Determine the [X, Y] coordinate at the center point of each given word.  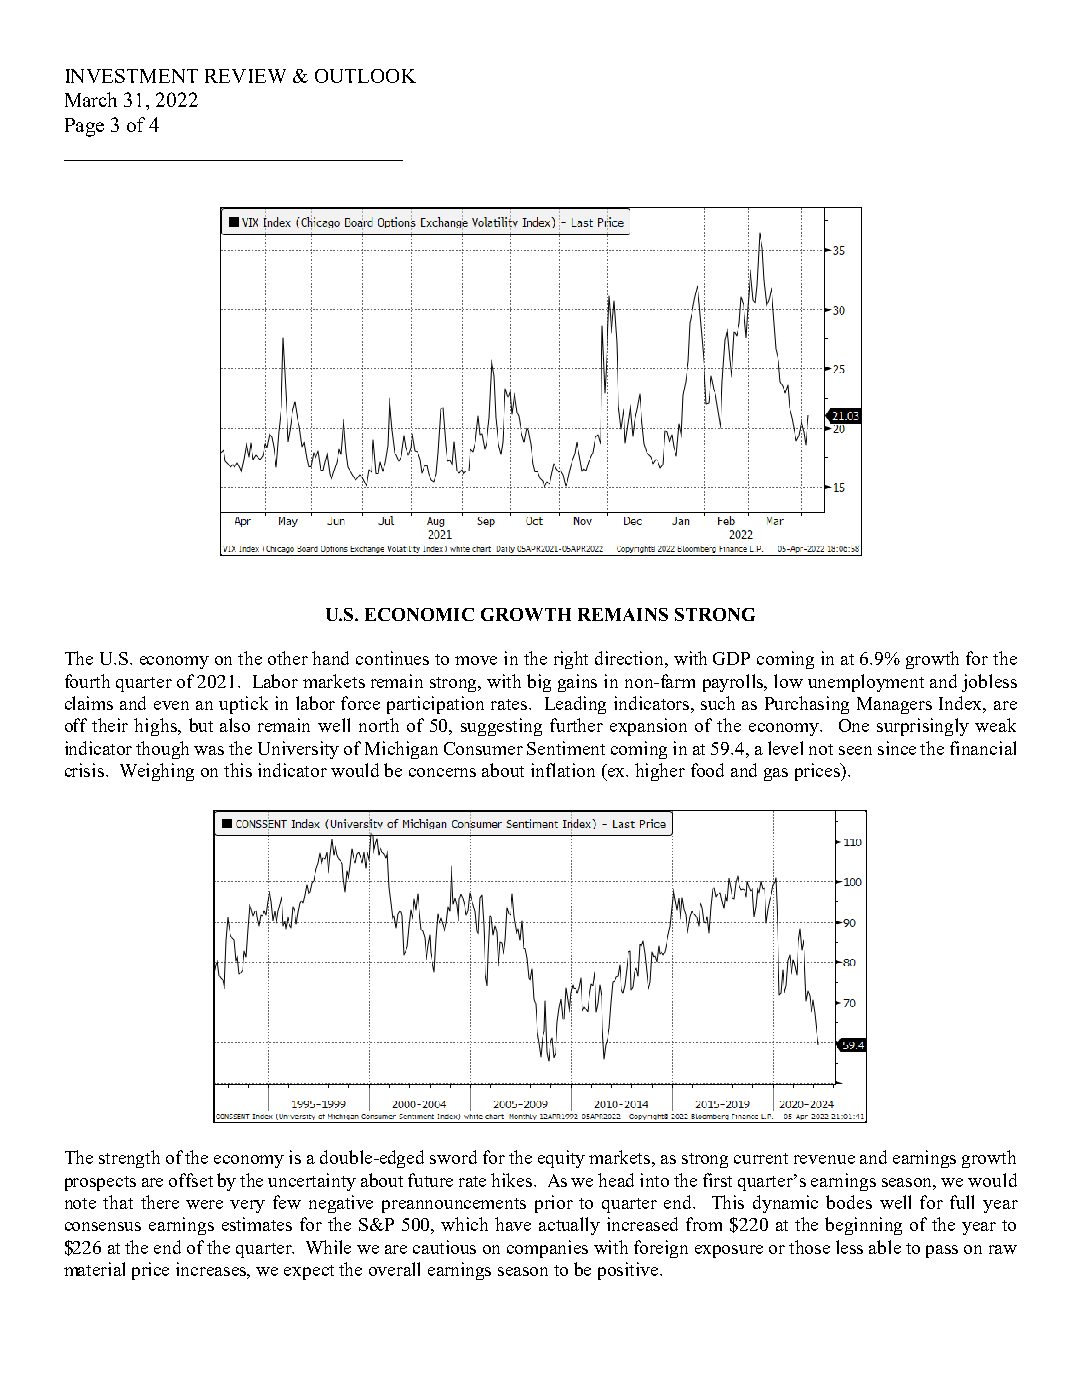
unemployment [866, 683]
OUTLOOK [365, 76]
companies [547, 1249]
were [204, 1204]
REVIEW [245, 76]
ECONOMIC [419, 614]
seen [855, 750]
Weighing [157, 772]
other [288, 658]
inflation [563, 770]
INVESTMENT [132, 76]
